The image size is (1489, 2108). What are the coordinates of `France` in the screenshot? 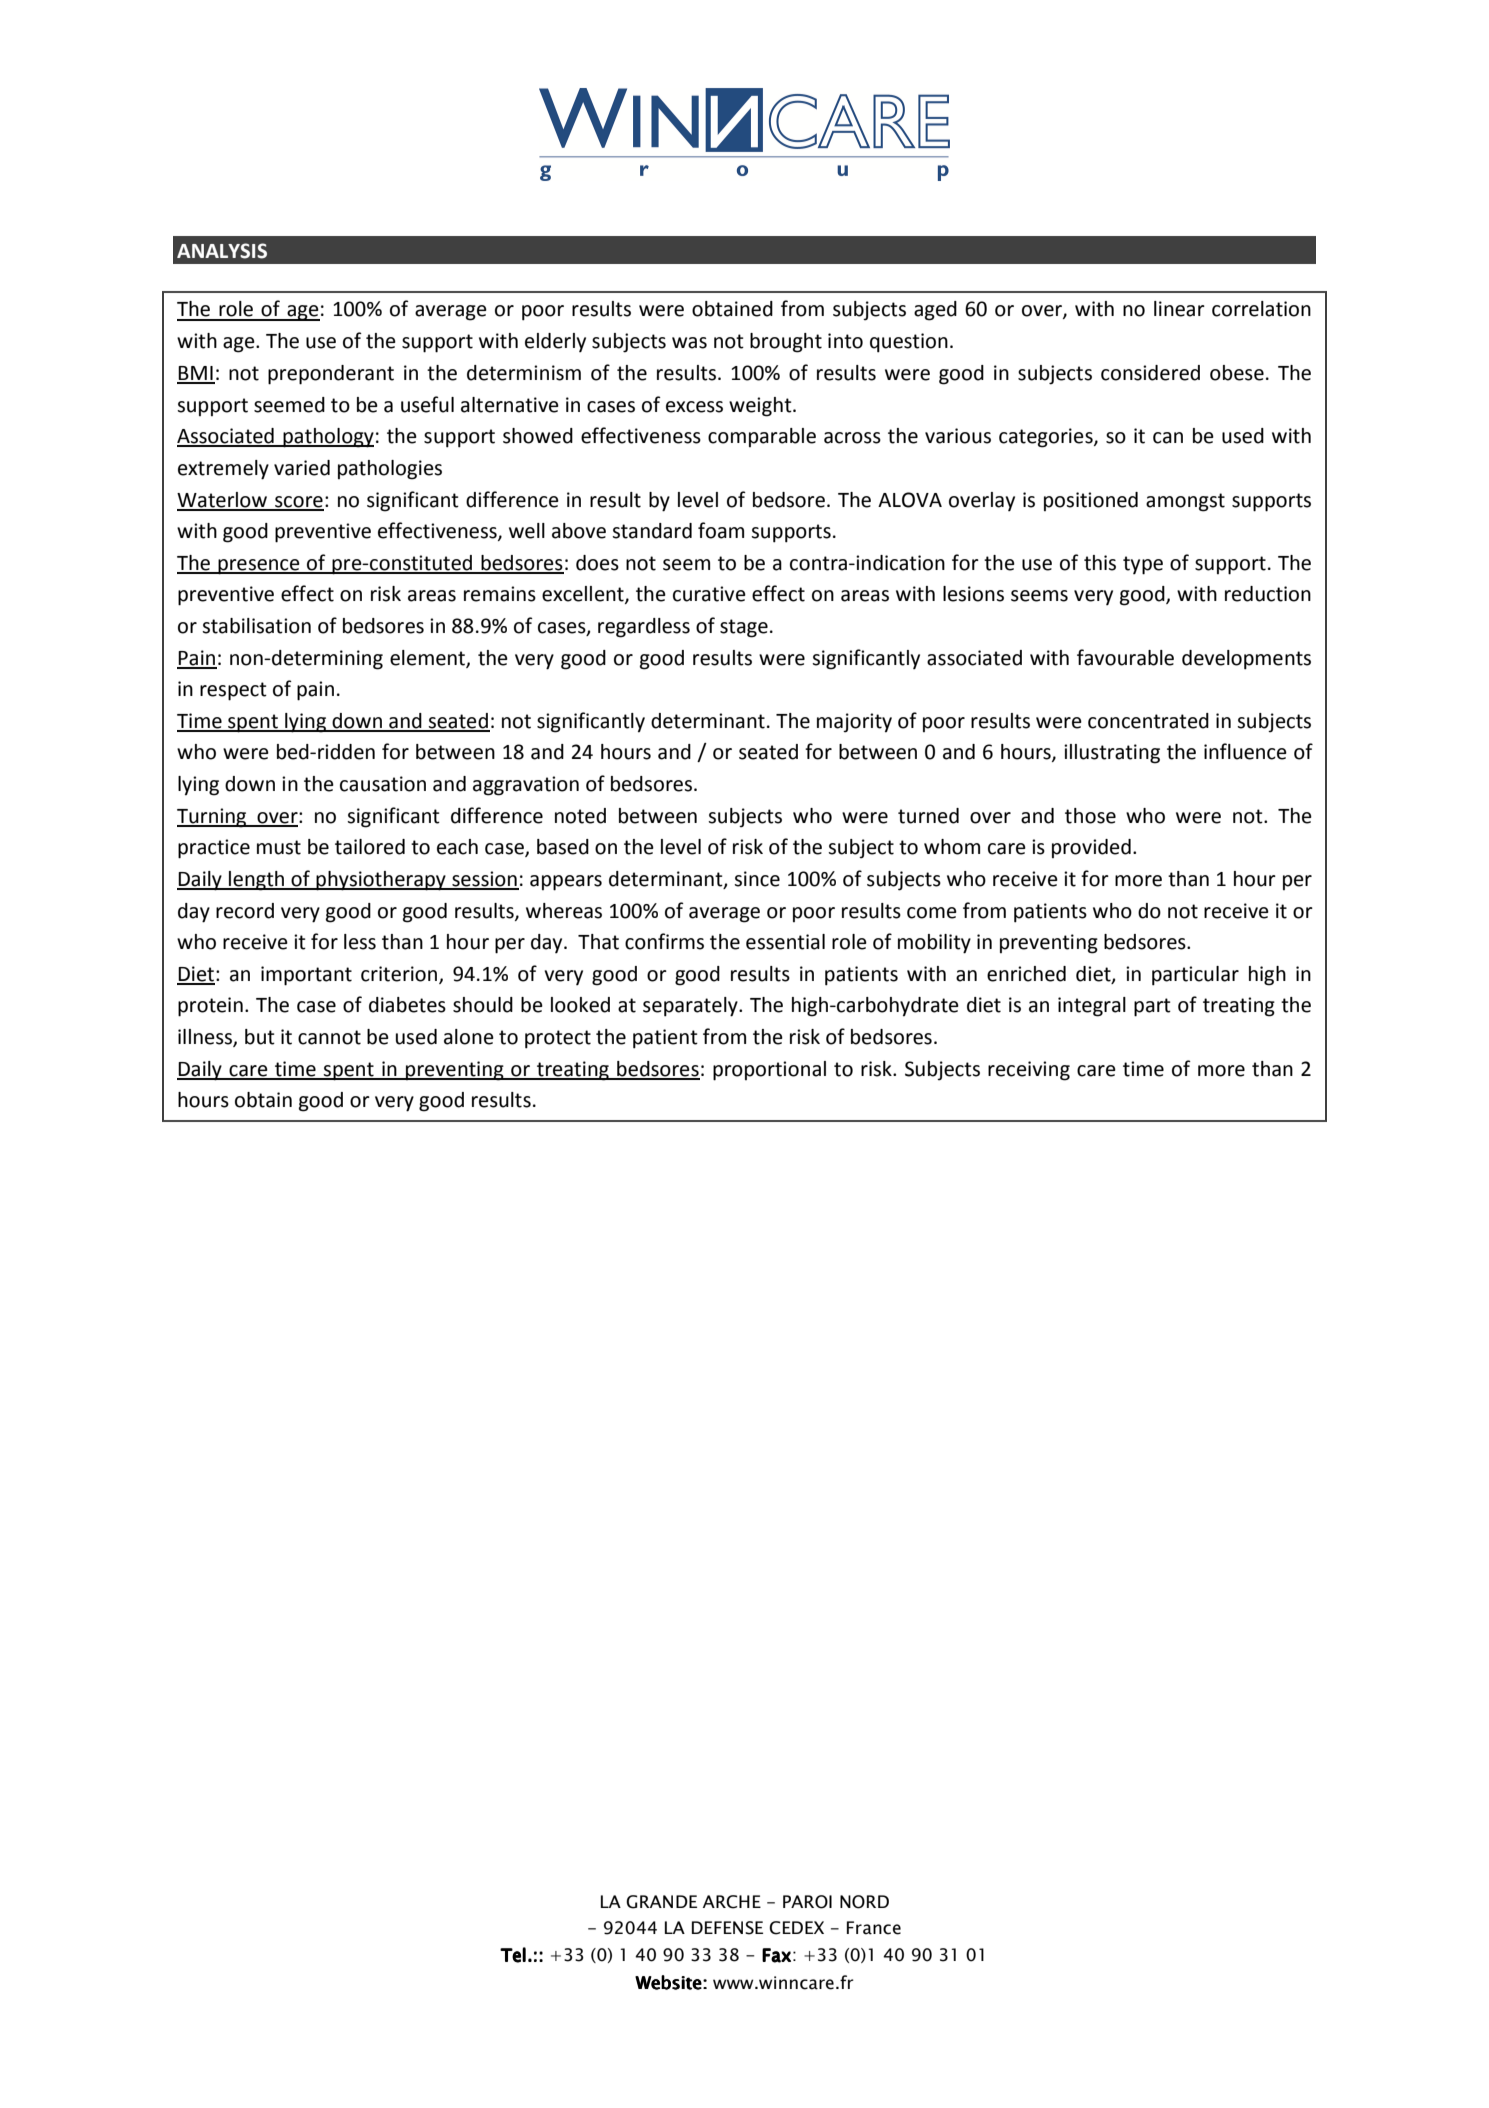 It's located at (874, 1928).
